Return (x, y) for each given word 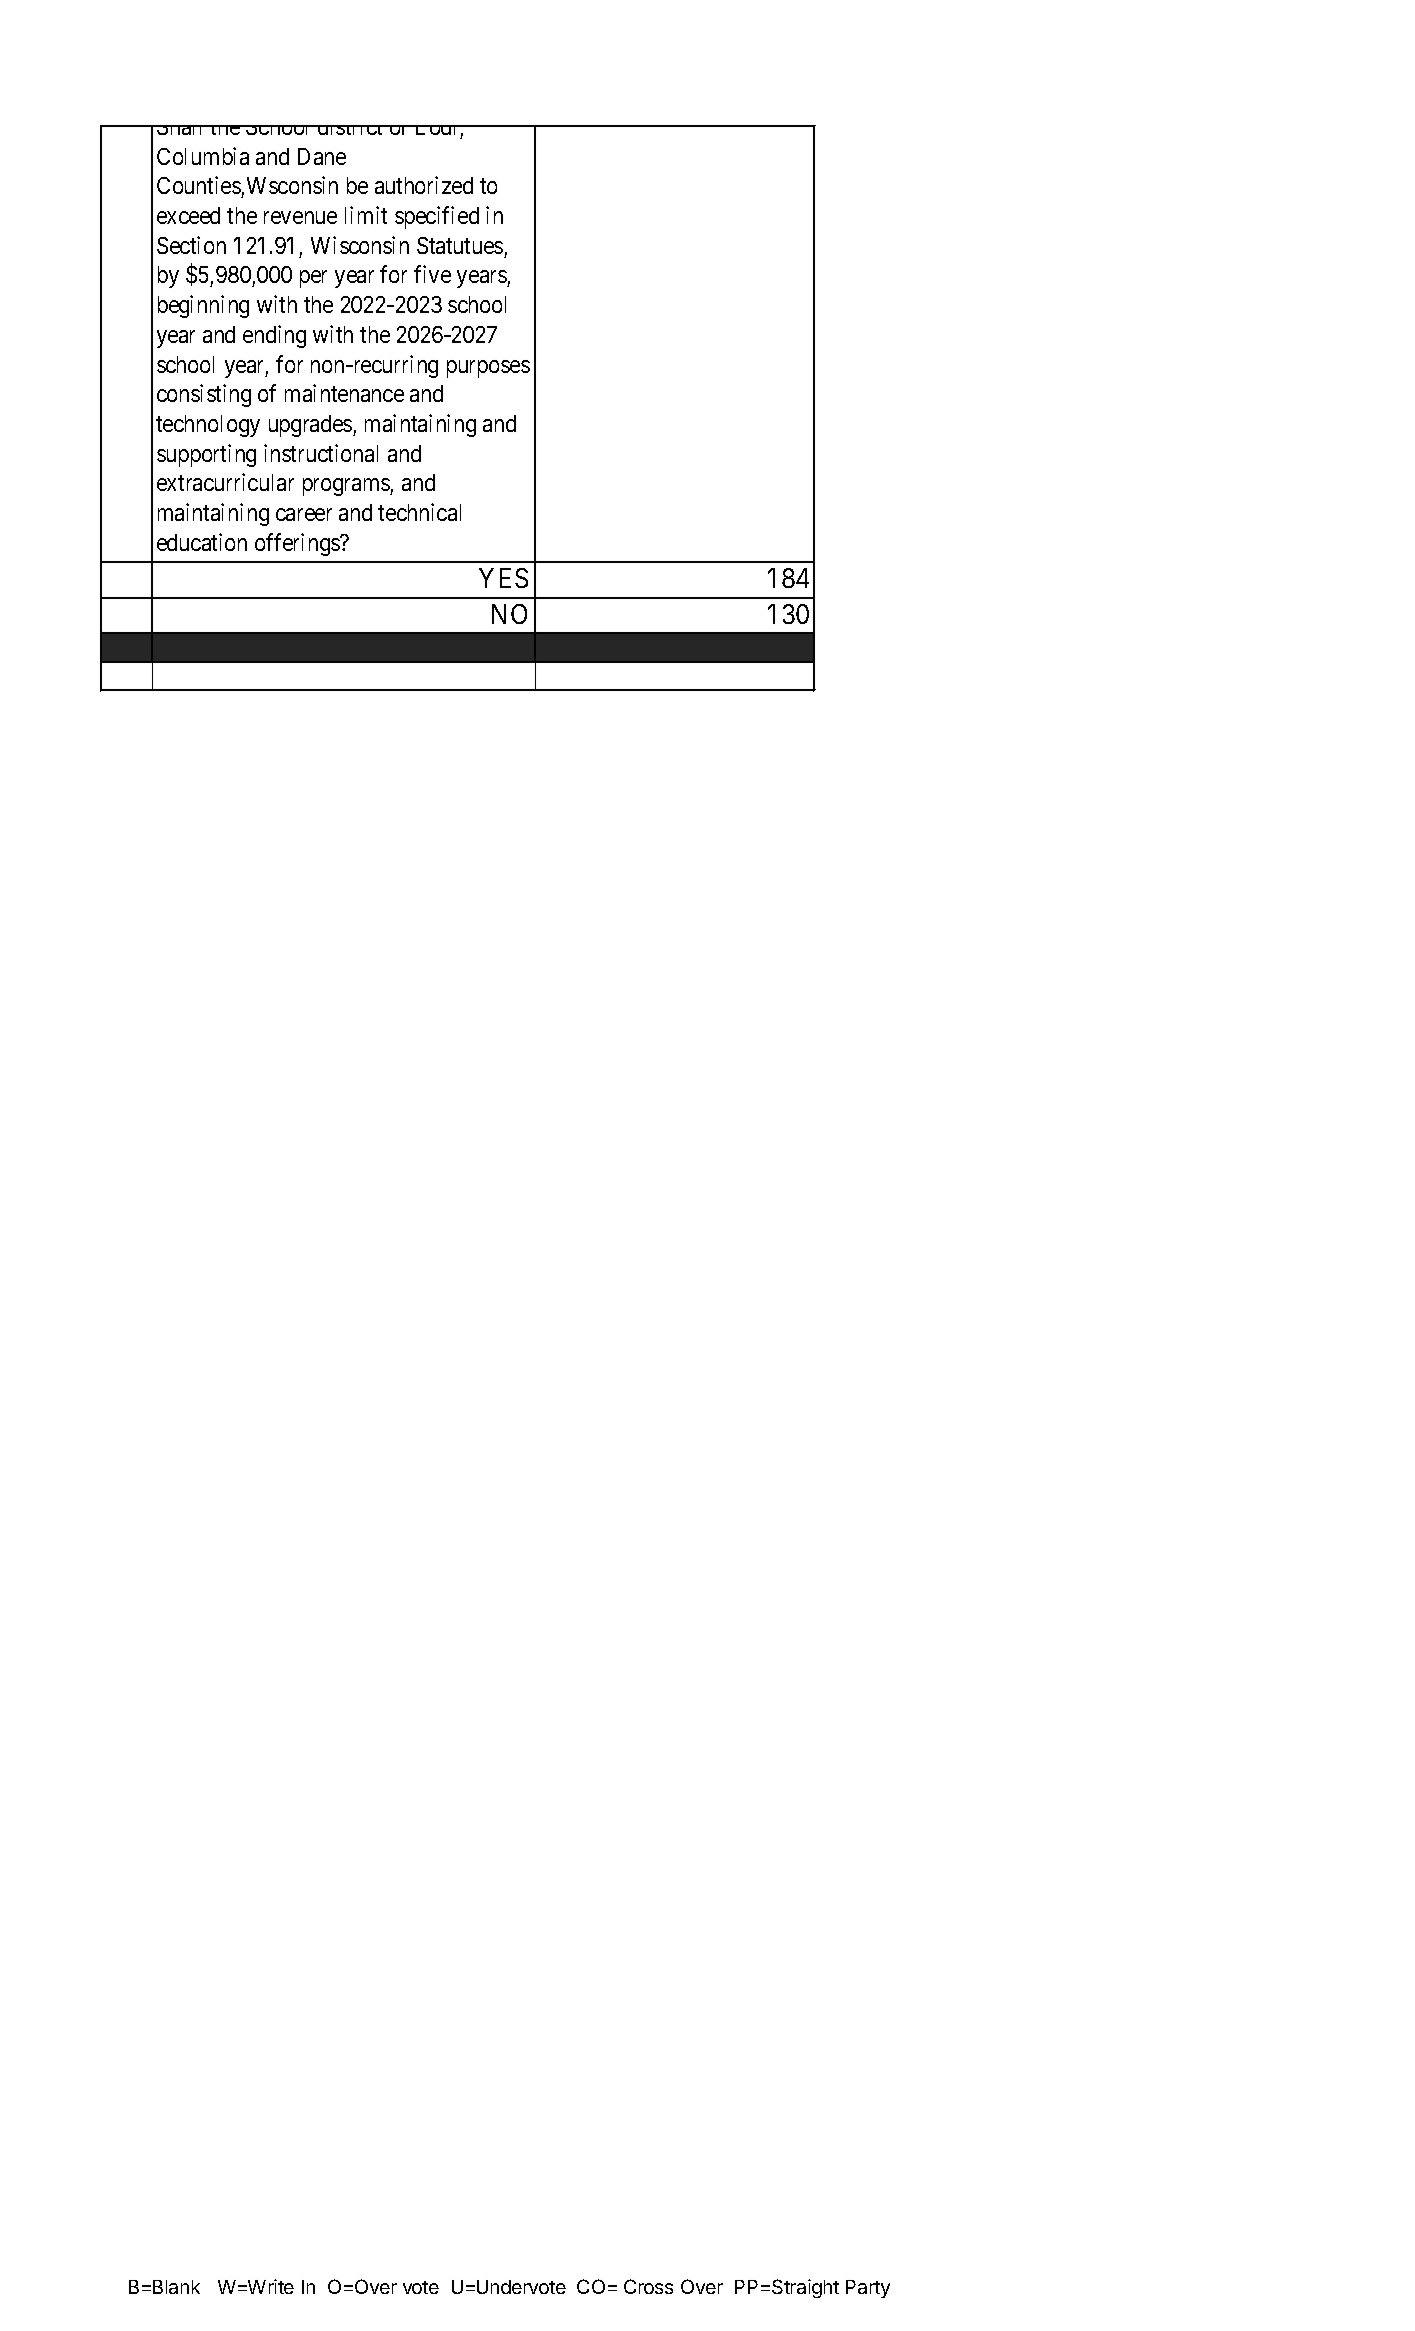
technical (419, 512)
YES (503, 578)
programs (347, 487)
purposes (488, 369)
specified (437, 217)
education (202, 542)
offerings (298, 544)
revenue (300, 217)
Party (868, 2289)
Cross (648, 2286)
